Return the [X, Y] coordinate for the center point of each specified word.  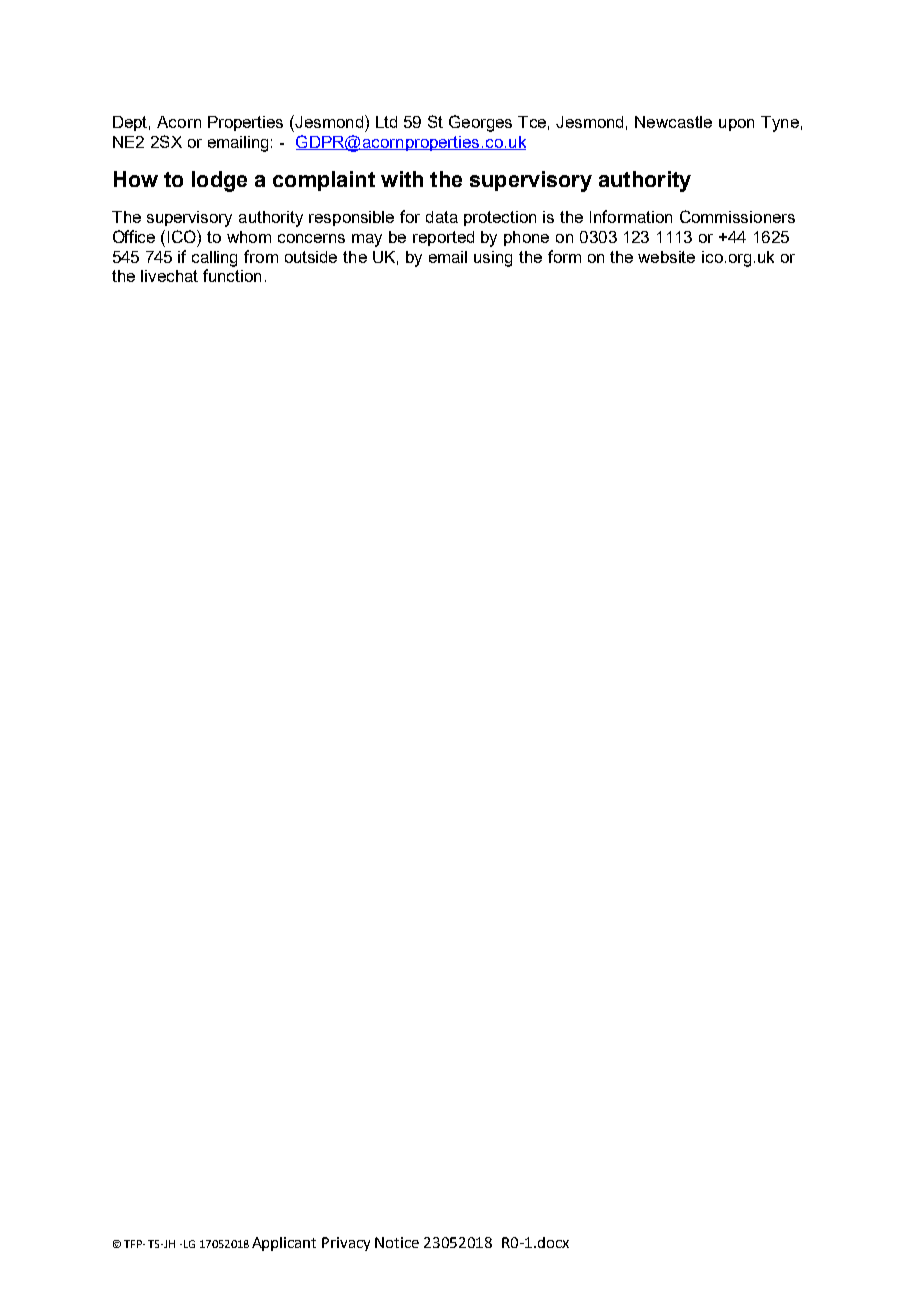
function [232, 275]
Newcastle [673, 122]
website [666, 257]
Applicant [284, 1244]
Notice [397, 1242]
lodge [219, 181]
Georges [480, 123]
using [493, 259]
